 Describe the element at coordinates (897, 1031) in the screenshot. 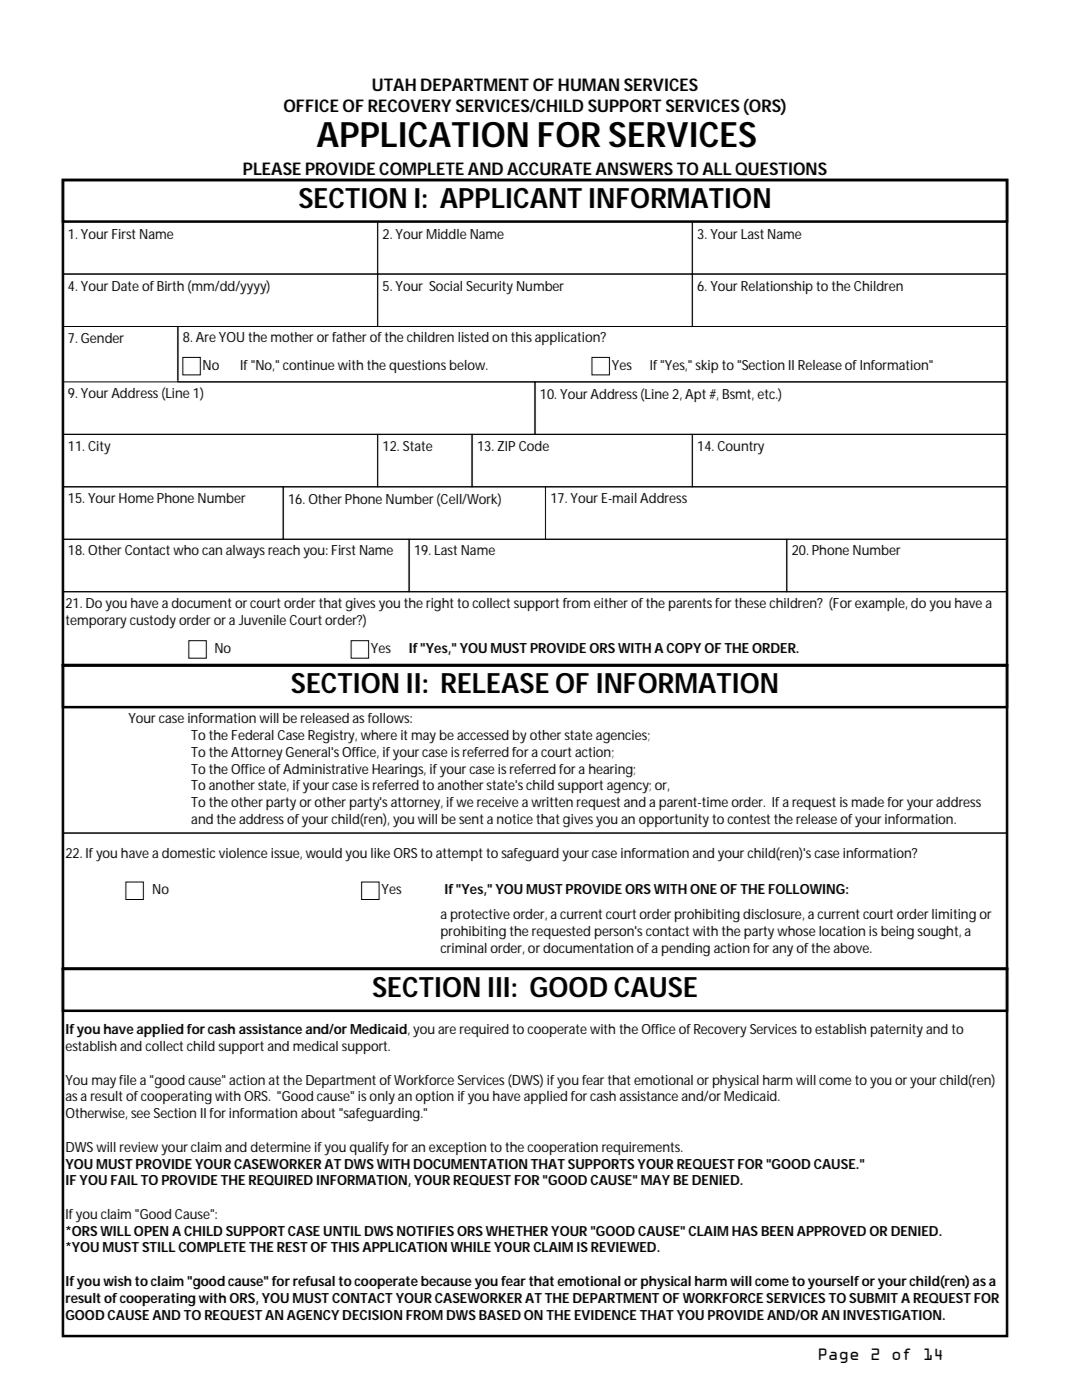

I see `paternity` at that location.
